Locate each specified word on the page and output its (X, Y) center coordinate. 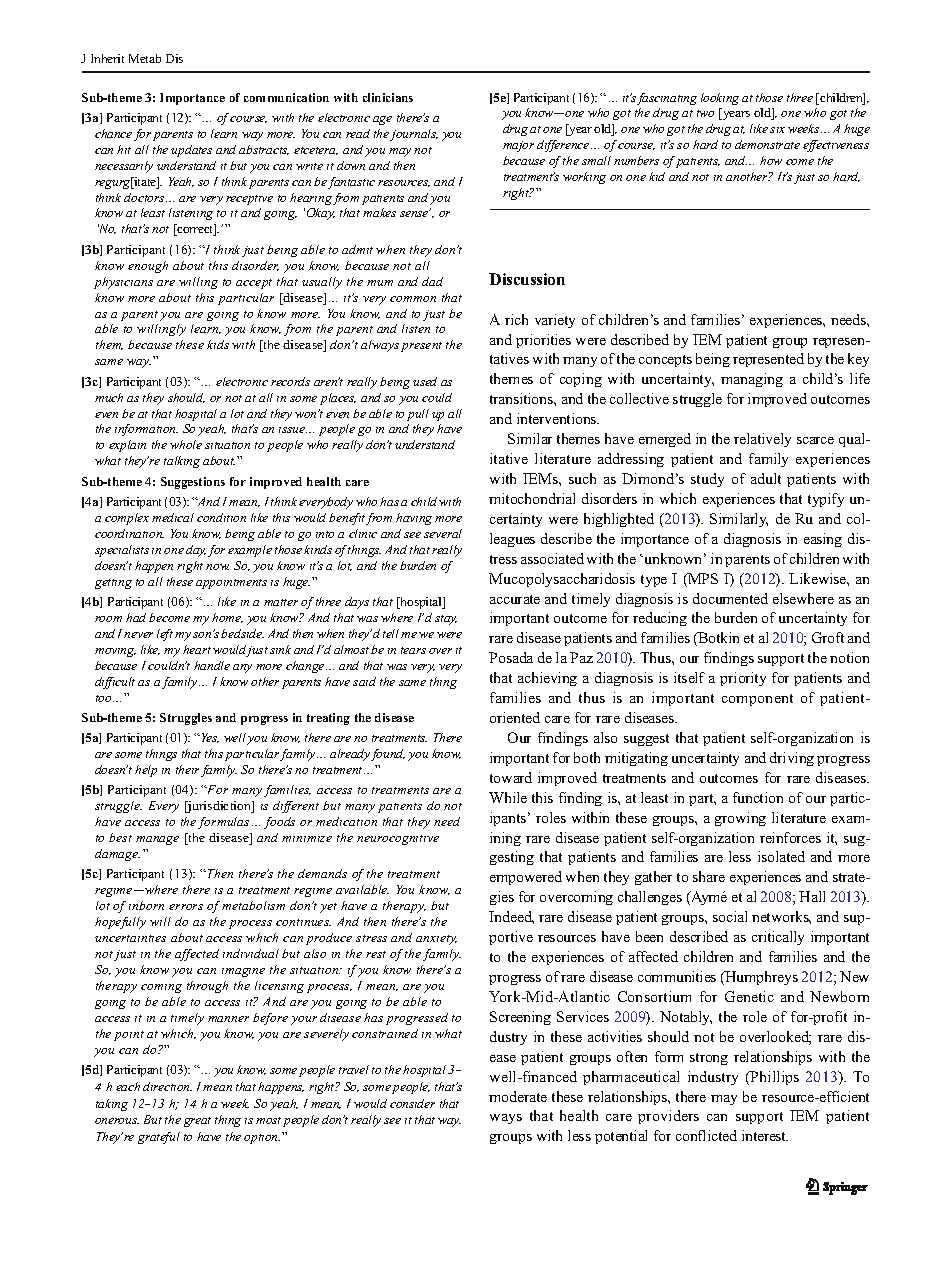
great (197, 1122)
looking (720, 99)
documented (730, 598)
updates (191, 151)
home (227, 618)
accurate (515, 599)
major (518, 146)
